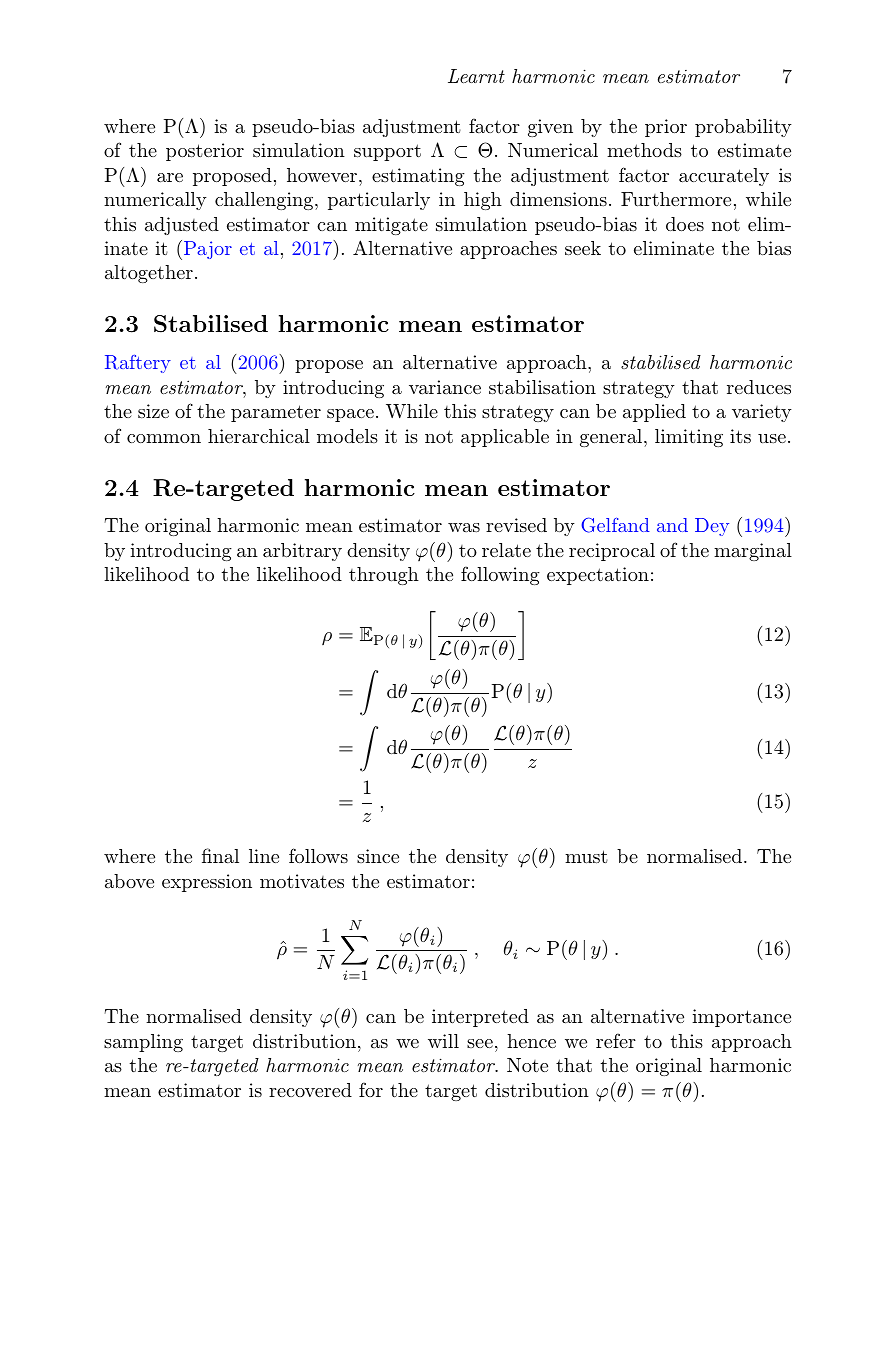 This screenshot has width=896, height=1359. What do you see at coordinates (586, 856) in the screenshot?
I see `must` at bounding box center [586, 856].
